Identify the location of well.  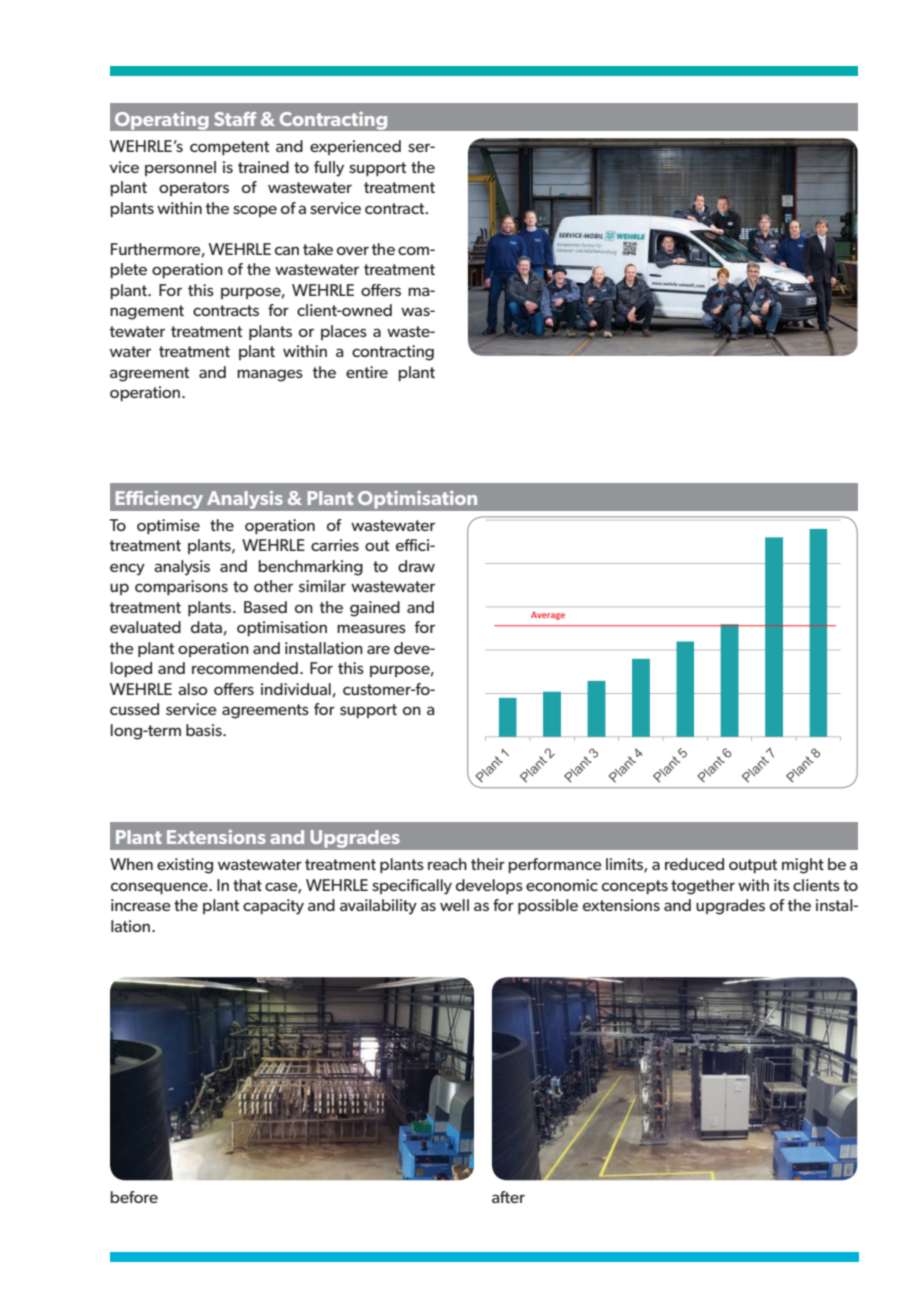
(454, 905).
